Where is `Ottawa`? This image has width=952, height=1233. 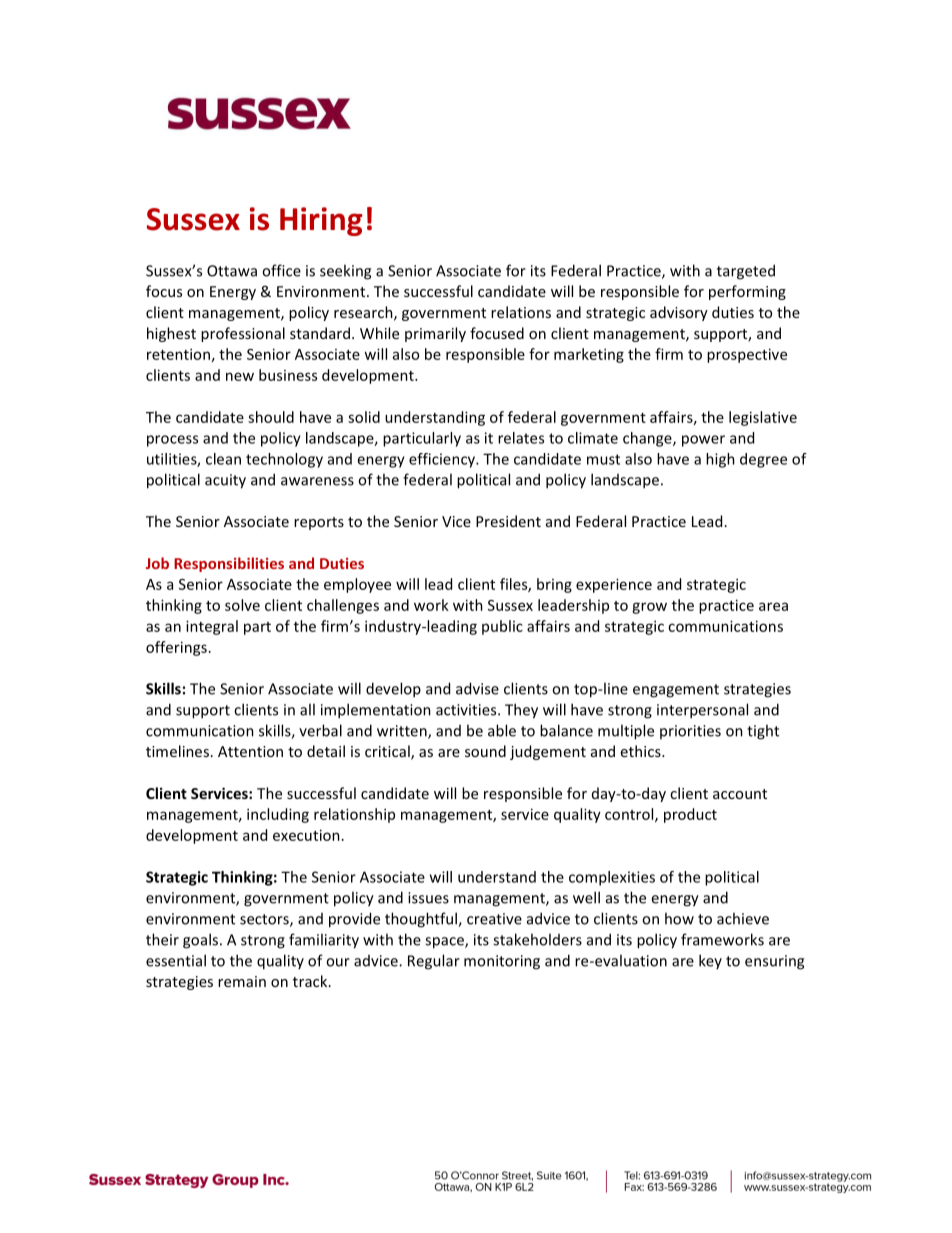
Ottawa is located at coordinates (232, 271).
